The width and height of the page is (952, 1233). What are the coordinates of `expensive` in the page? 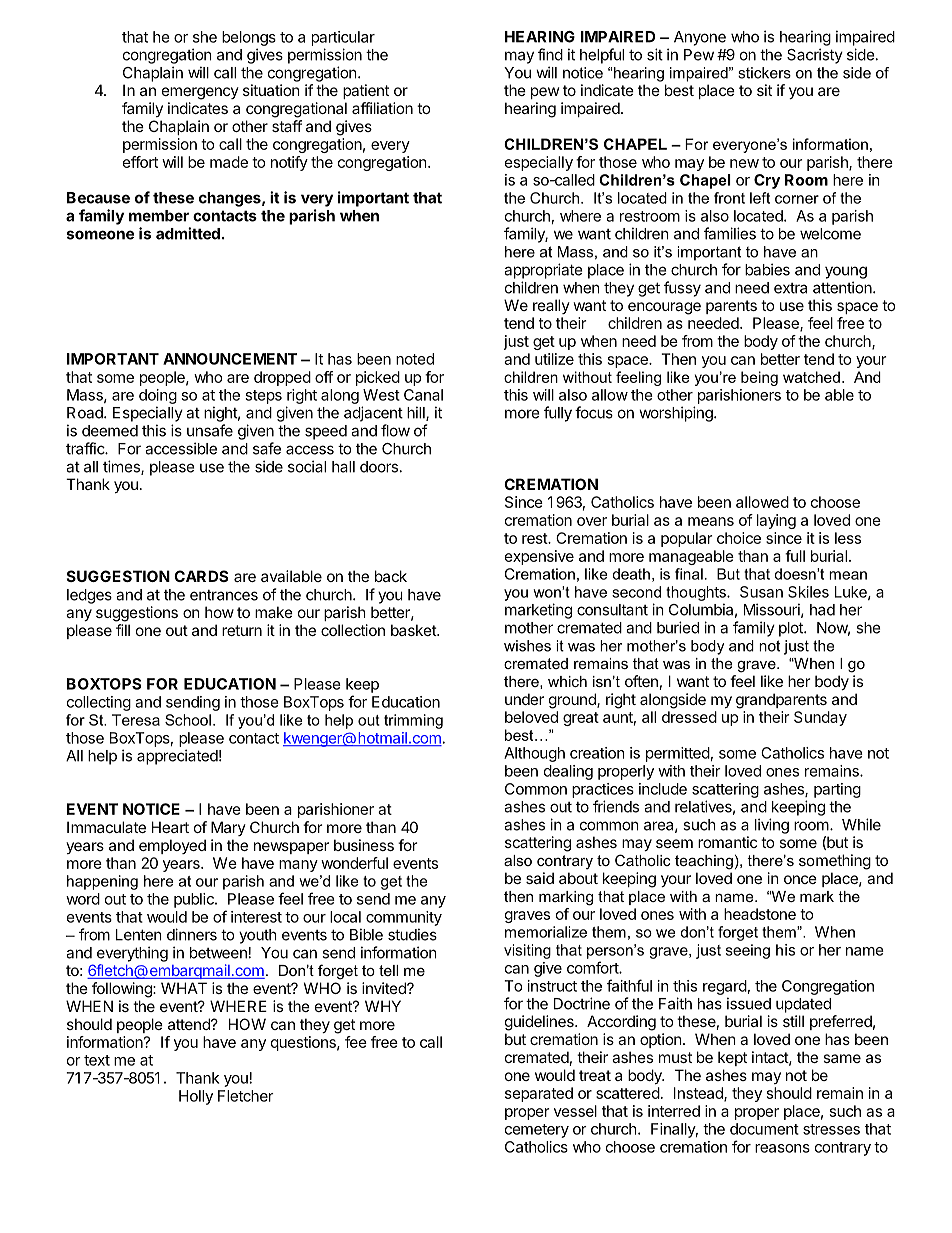 It's located at (539, 557).
